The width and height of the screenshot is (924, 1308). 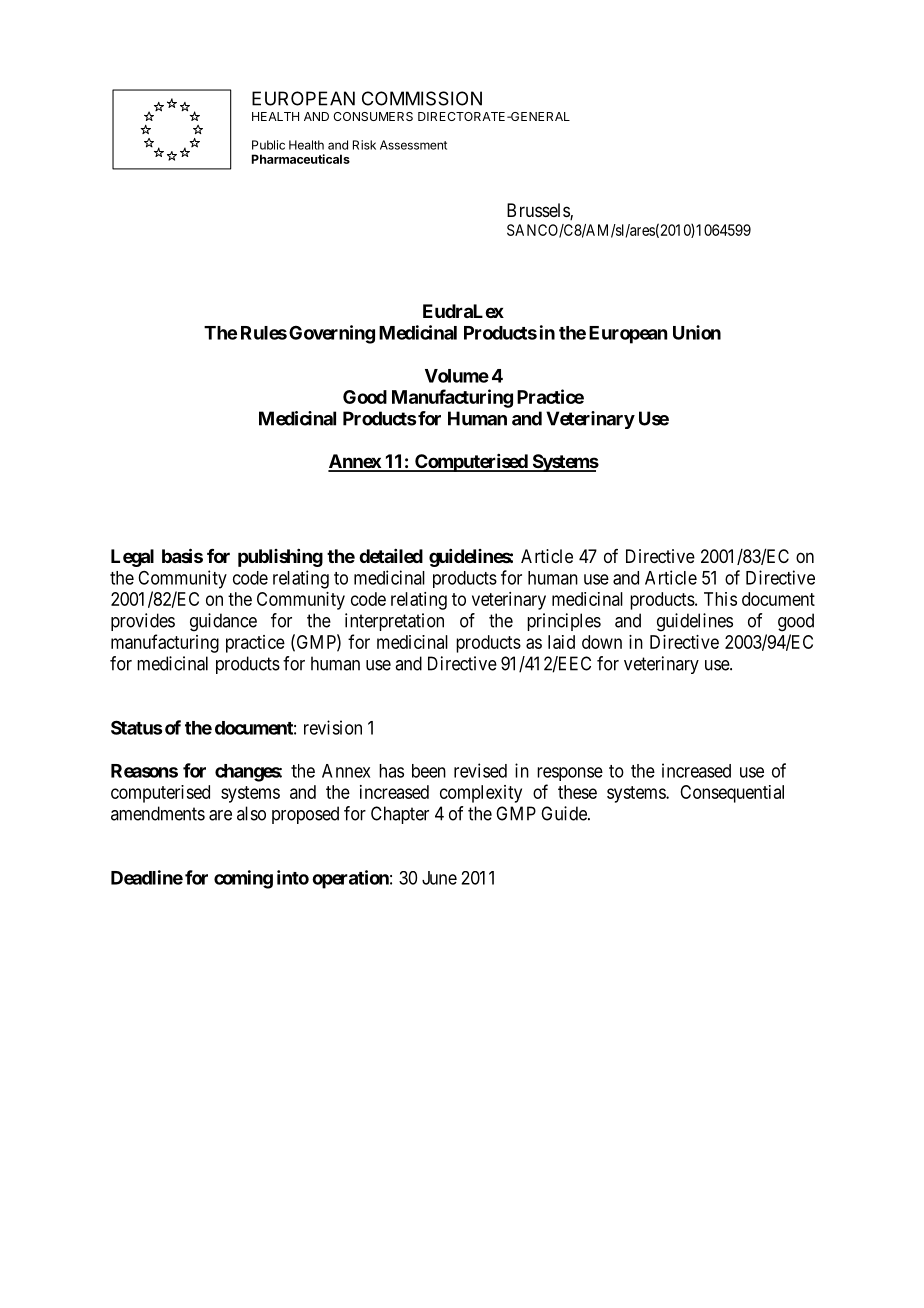 I want to click on coming, so click(x=243, y=879).
